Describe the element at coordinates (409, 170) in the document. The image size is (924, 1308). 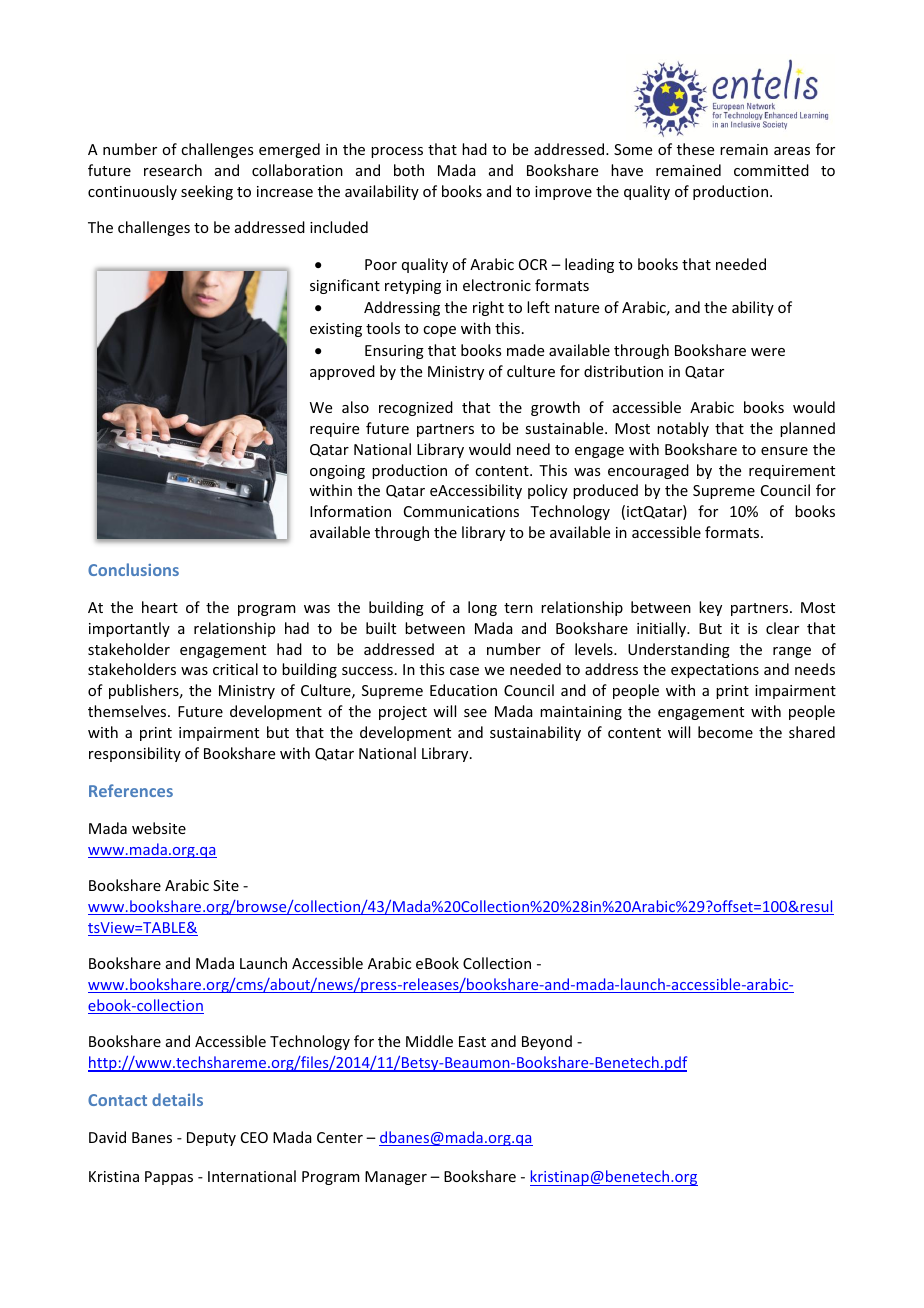
I see `both` at that location.
